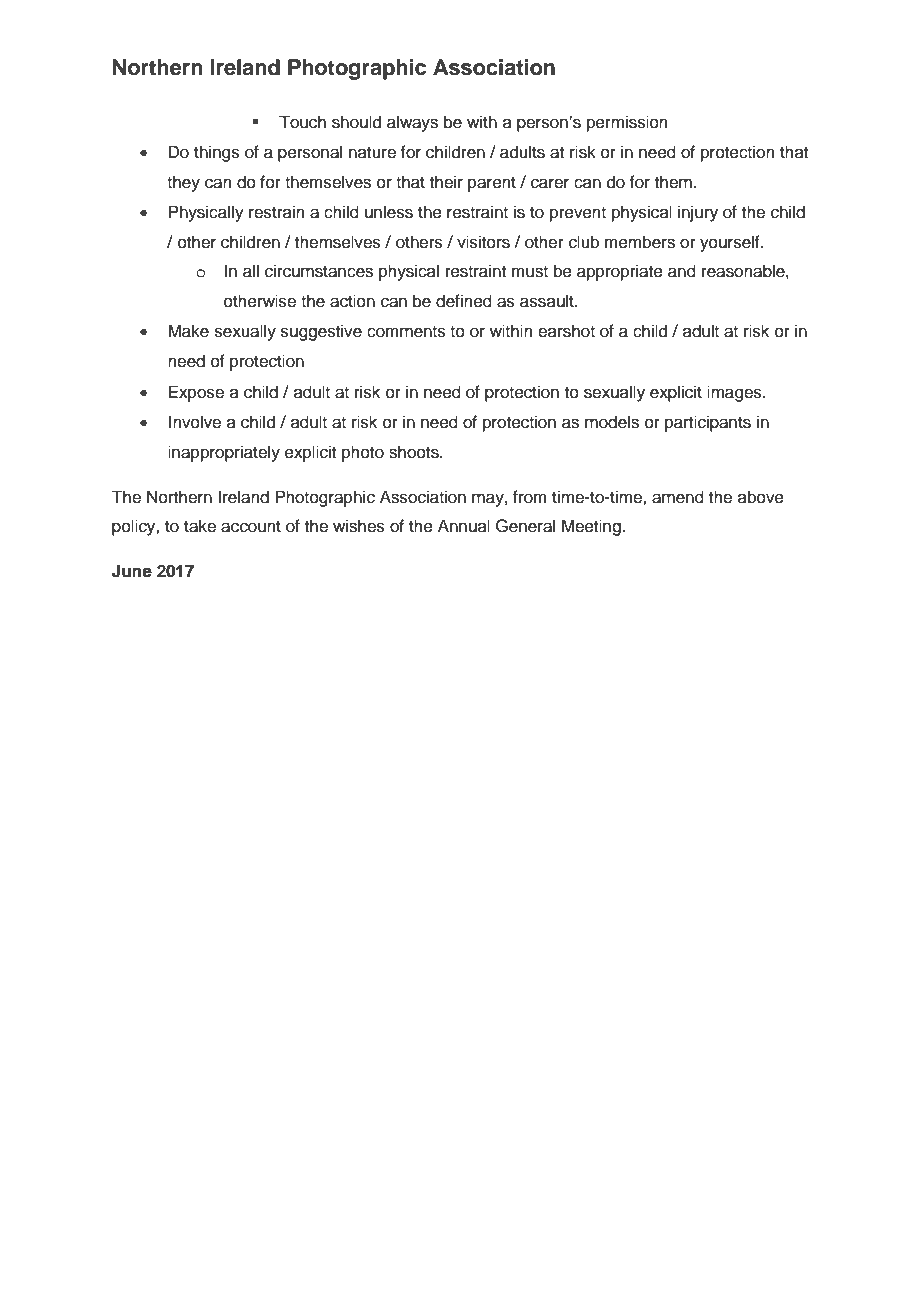 Image resolution: width=924 pixels, height=1308 pixels. Describe the element at coordinates (319, 271) in the document. I see `circumstances` at that location.
